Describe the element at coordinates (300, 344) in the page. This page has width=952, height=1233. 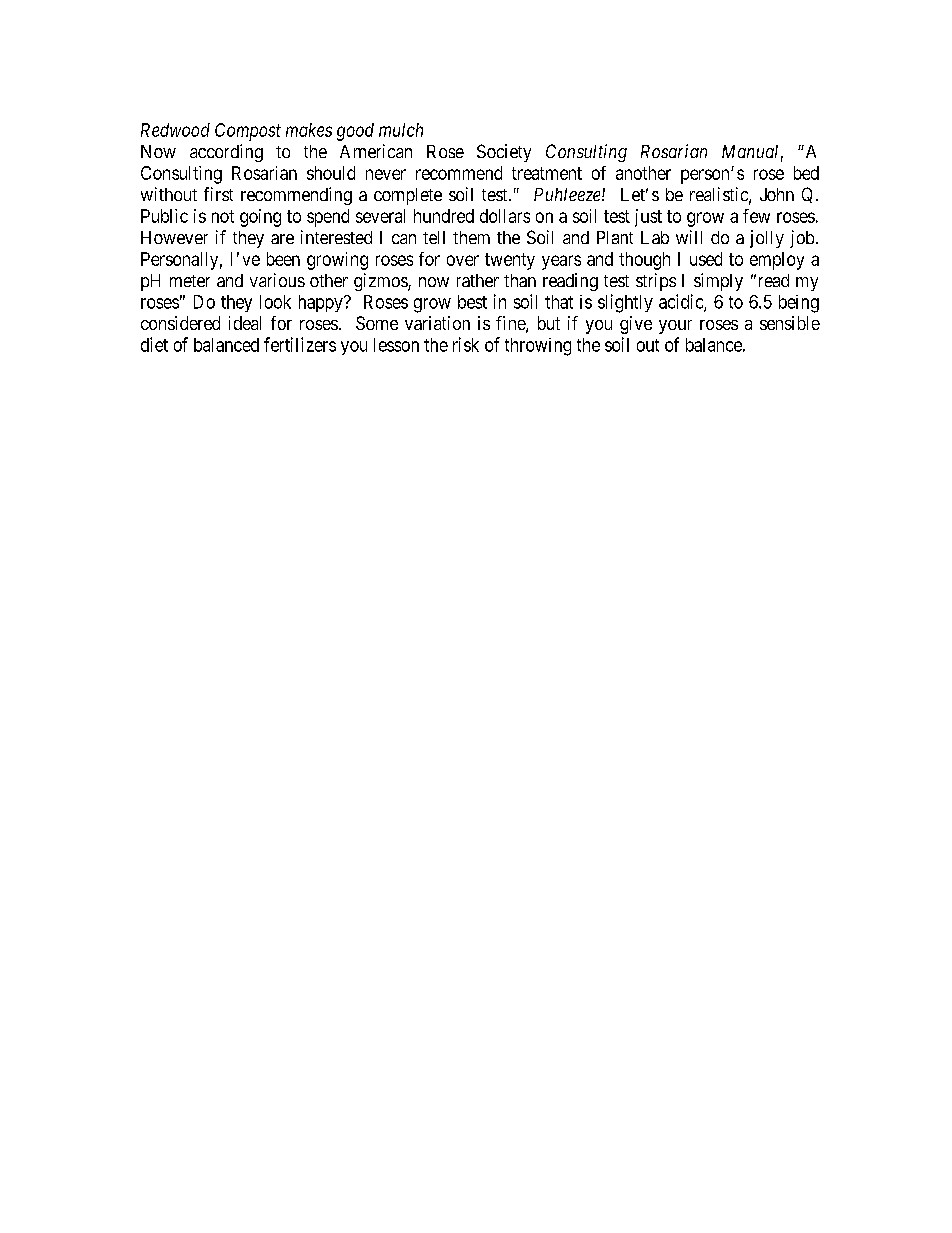
I see `fertilizers` at that location.
